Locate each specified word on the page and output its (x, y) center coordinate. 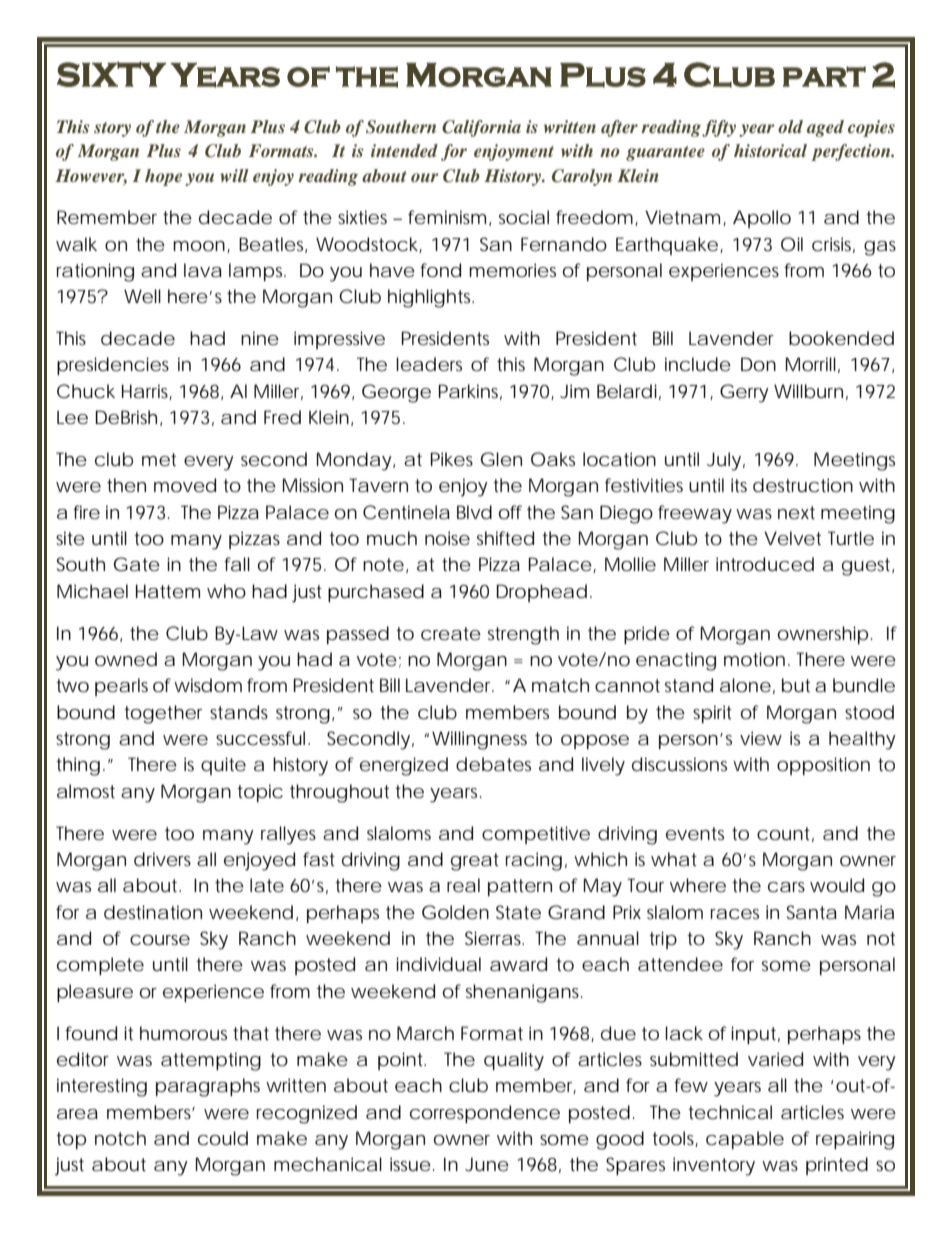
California (481, 128)
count (783, 833)
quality (514, 1061)
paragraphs (208, 1087)
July (724, 461)
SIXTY (111, 74)
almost (86, 791)
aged (825, 128)
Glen (501, 459)
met (159, 459)
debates (493, 764)
